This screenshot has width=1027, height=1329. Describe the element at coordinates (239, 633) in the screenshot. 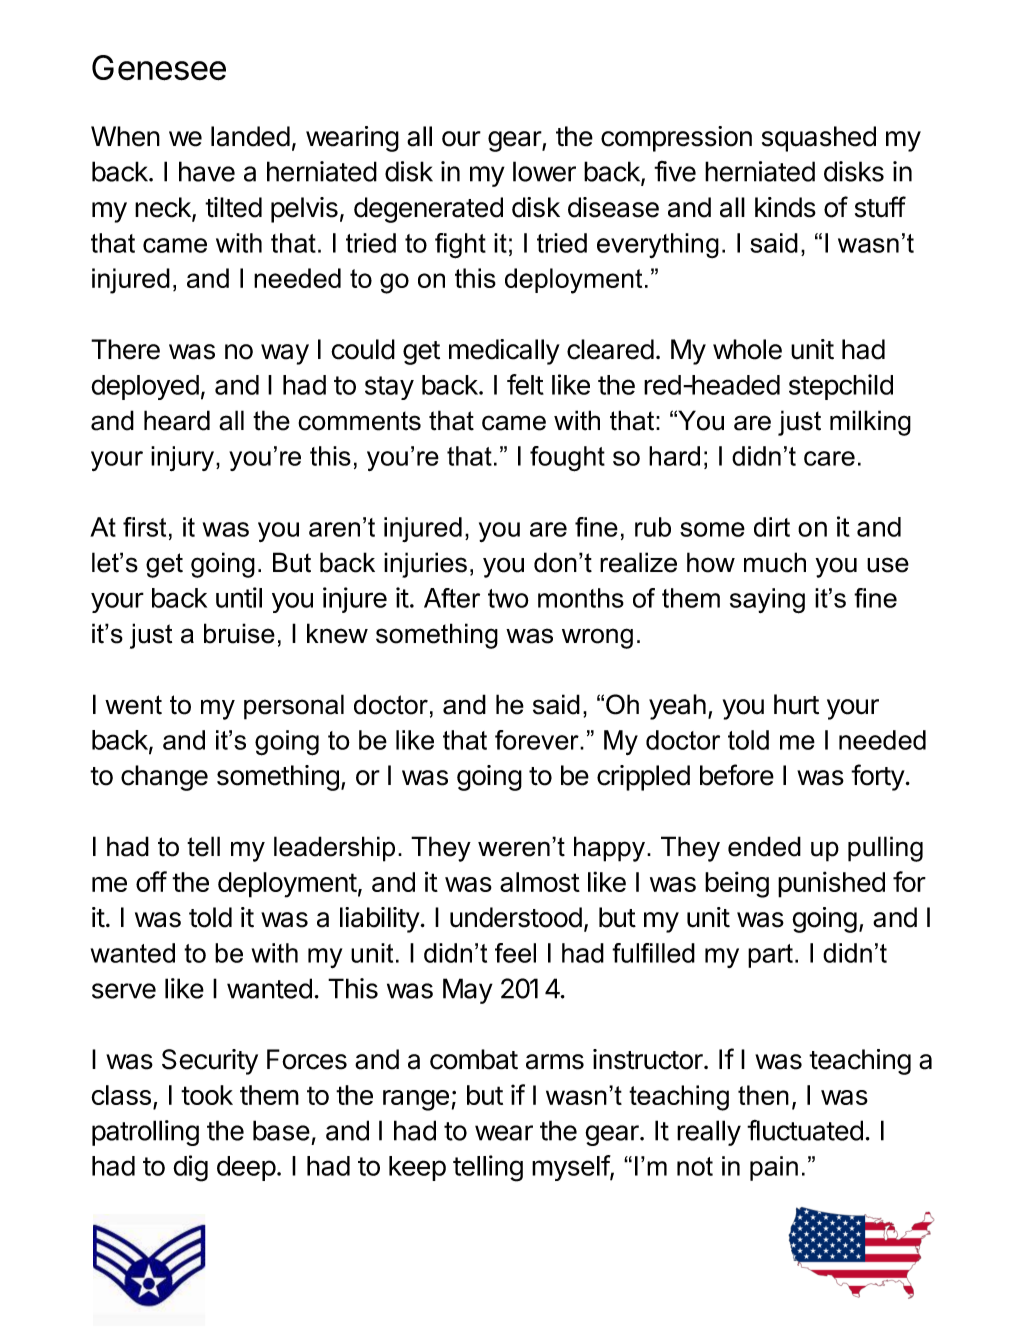

I see `bruise` at that location.
